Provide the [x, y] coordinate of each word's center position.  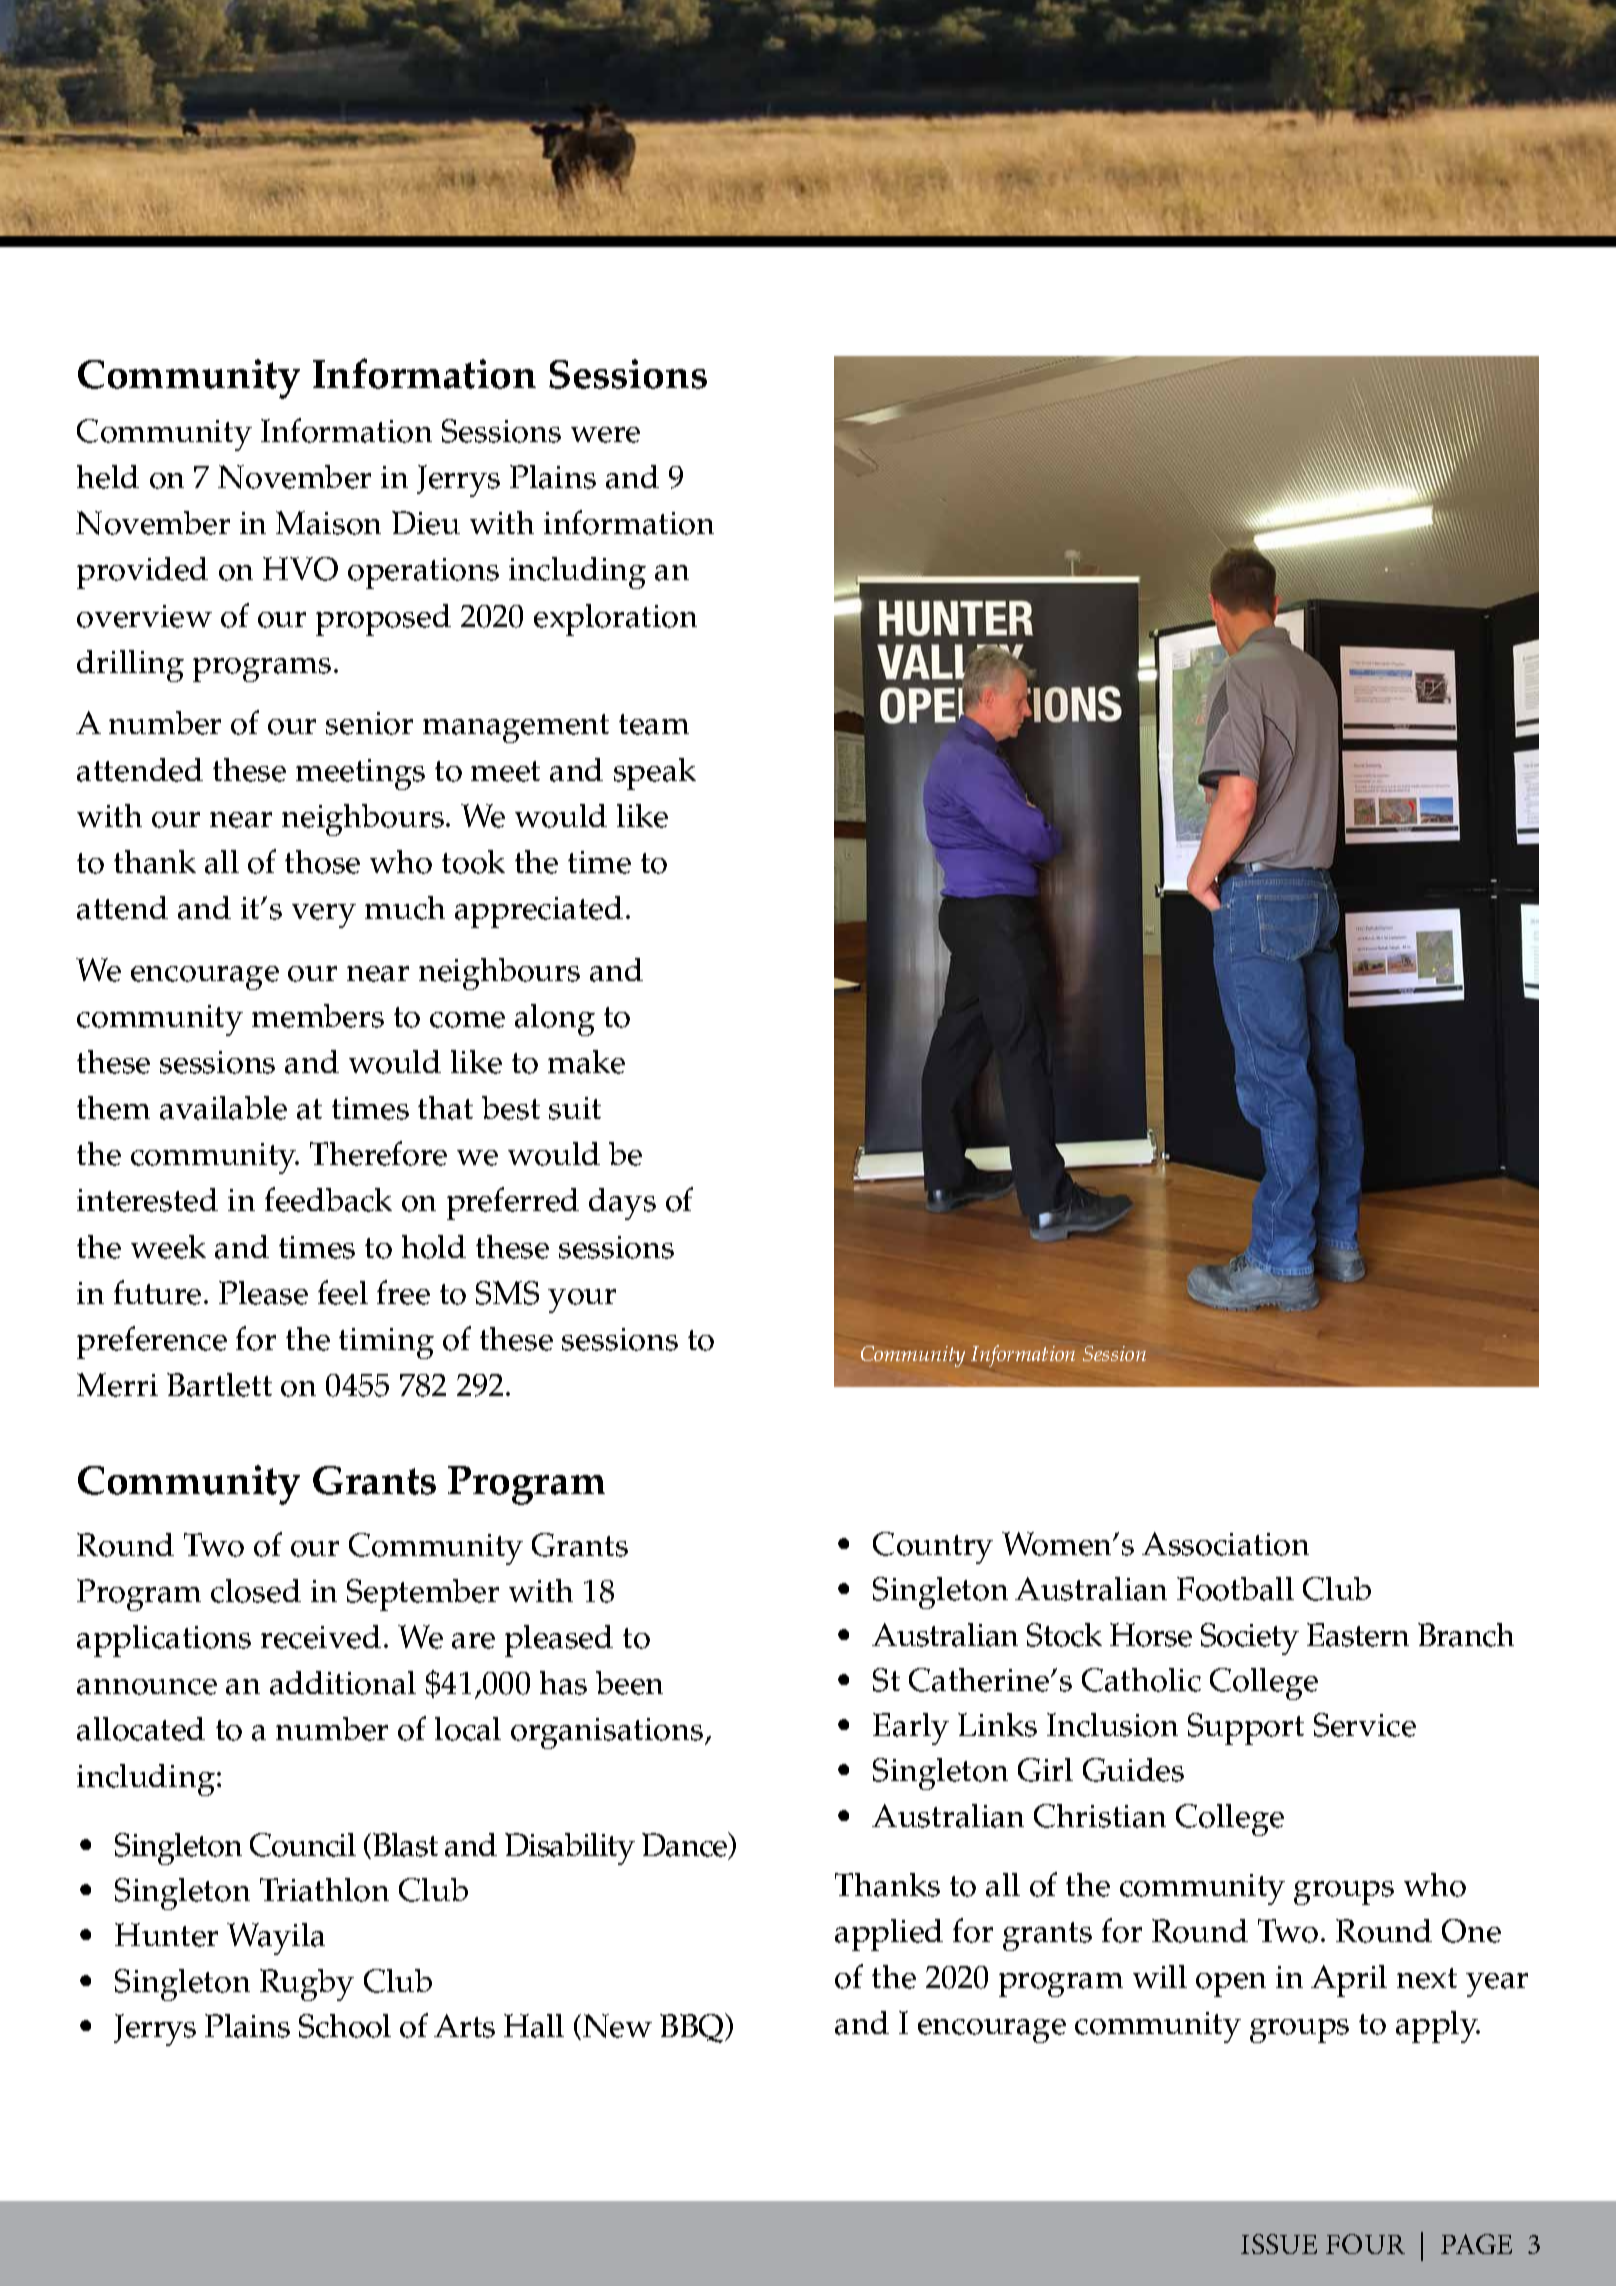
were [605, 435]
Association [1225, 1544]
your [582, 1301]
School [345, 2026]
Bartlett [219, 1385]
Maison [328, 523]
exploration [615, 620]
